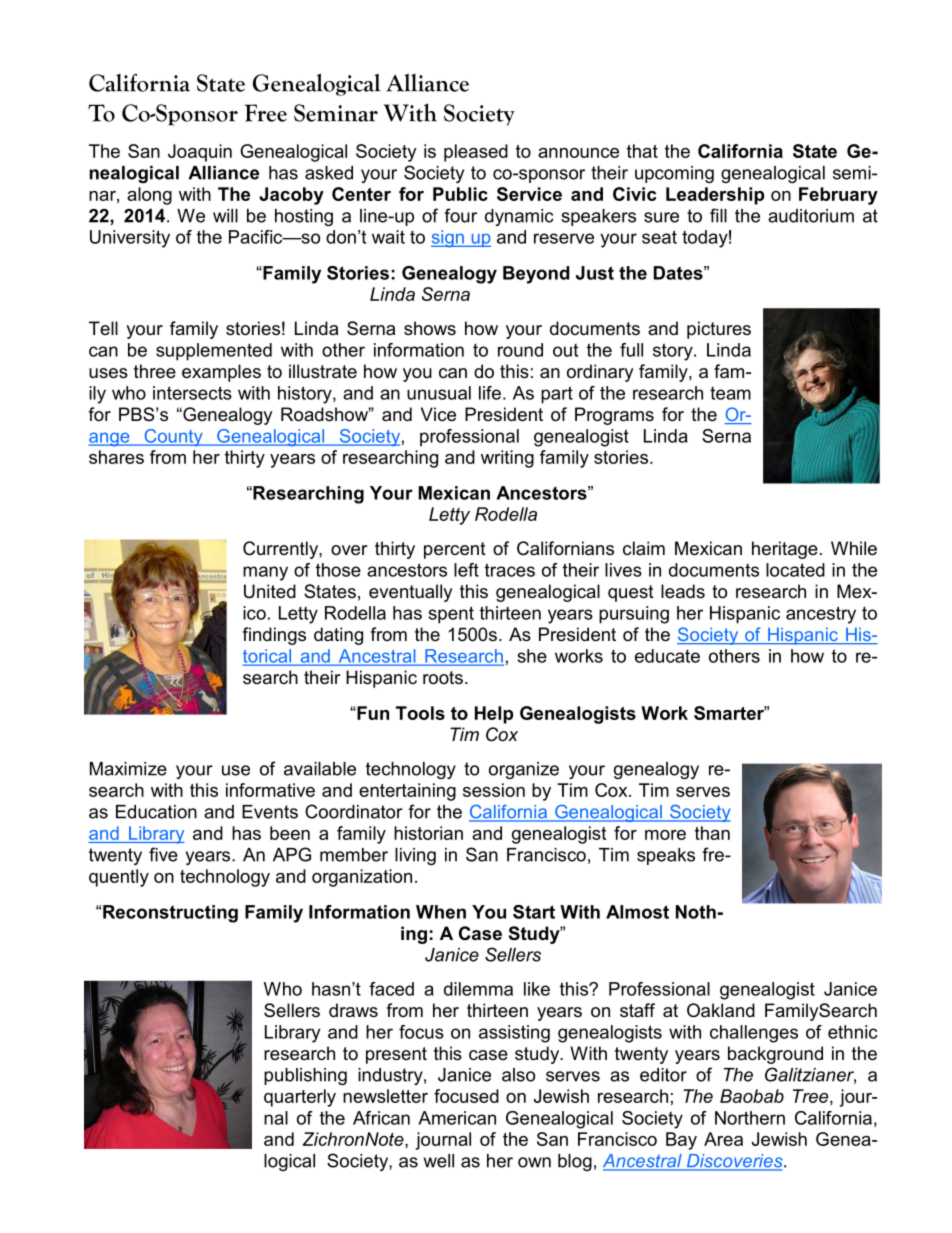 The image size is (952, 1233). I want to click on Joaquin, so click(200, 153).
